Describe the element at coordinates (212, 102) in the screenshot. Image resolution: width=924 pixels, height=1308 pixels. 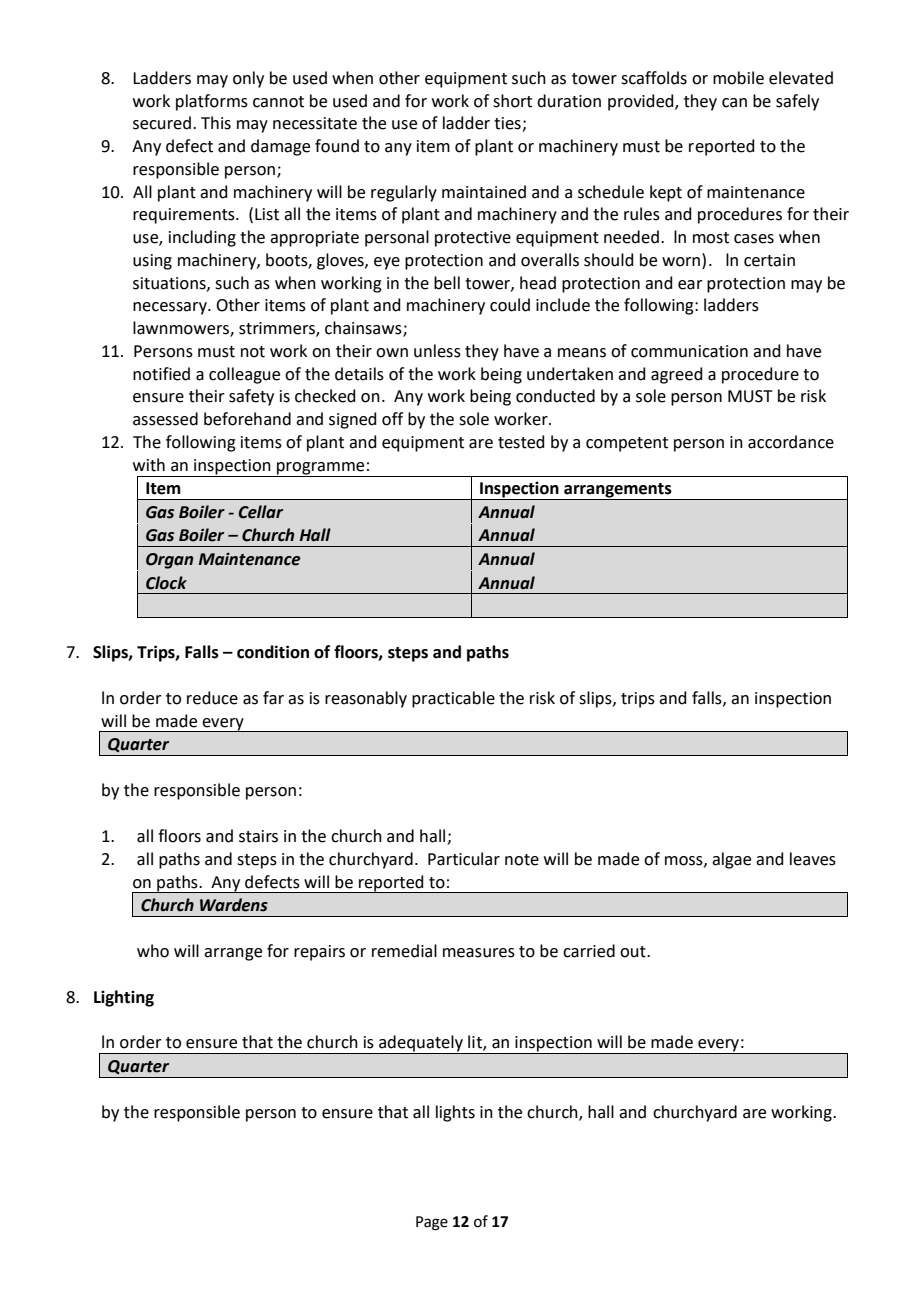
I see `platforms` at that location.
